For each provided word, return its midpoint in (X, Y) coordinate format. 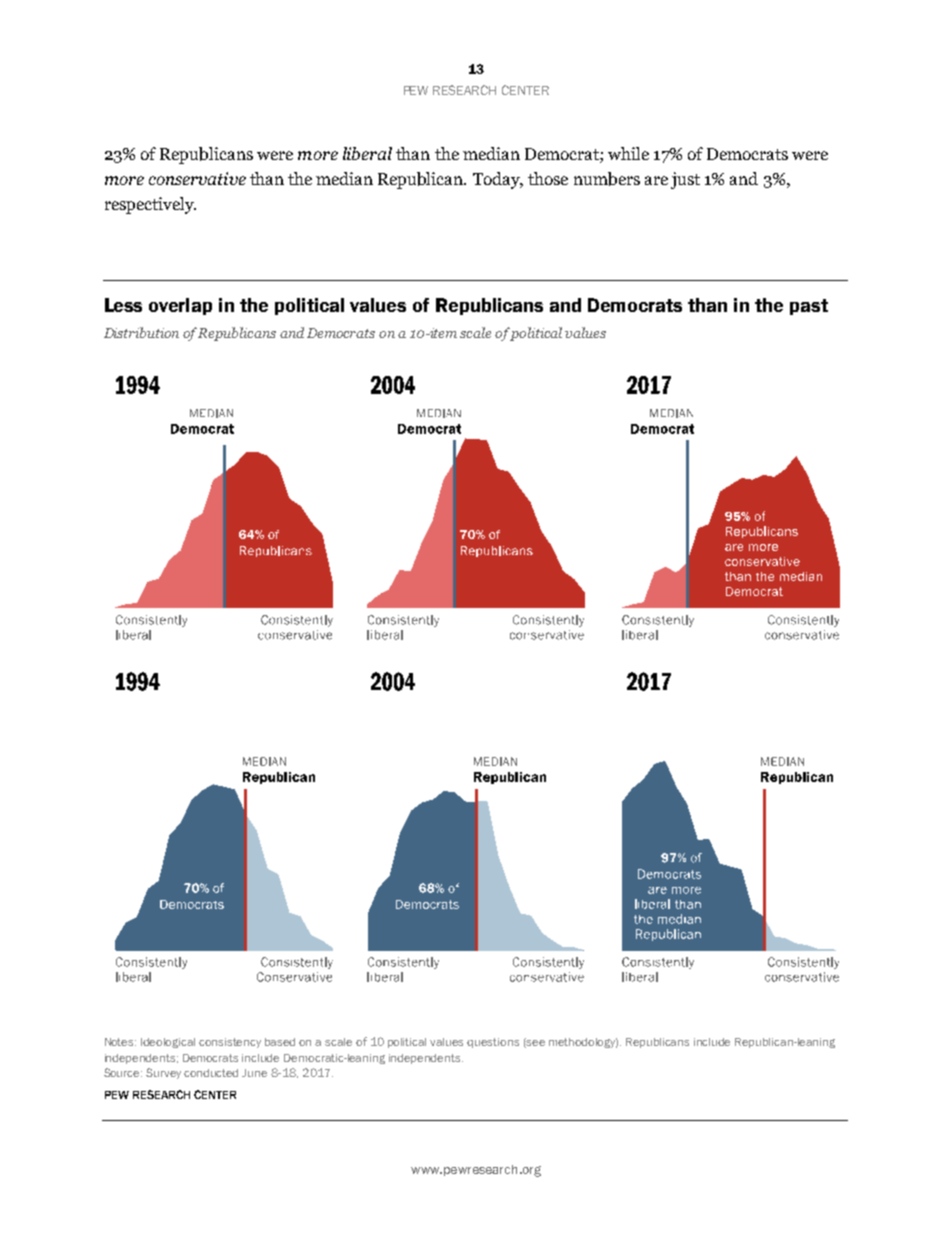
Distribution (141, 332)
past (809, 307)
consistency (230, 1043)
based (280, 1042)
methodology (583, 1043)
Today (497, 180)
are (656, 180)
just (685, 180)
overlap (180, 306)
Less (123, 305)
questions (493, 1043)
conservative (197, 178)
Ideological (168, 1043)
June (254, 1073)
